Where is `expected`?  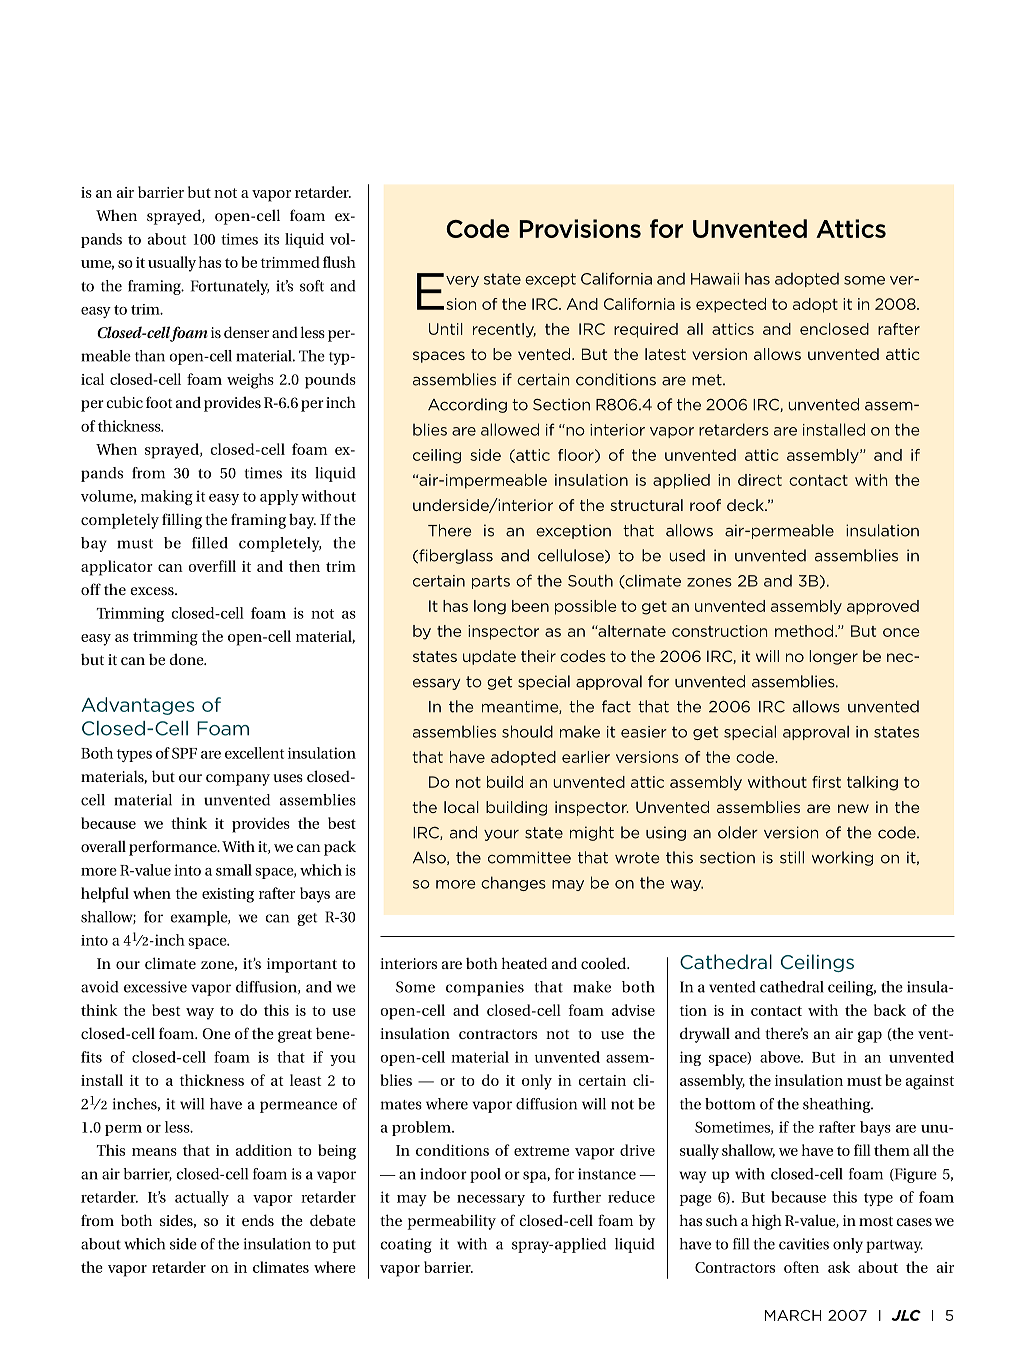 expected is located at coordinates (731, 305).
